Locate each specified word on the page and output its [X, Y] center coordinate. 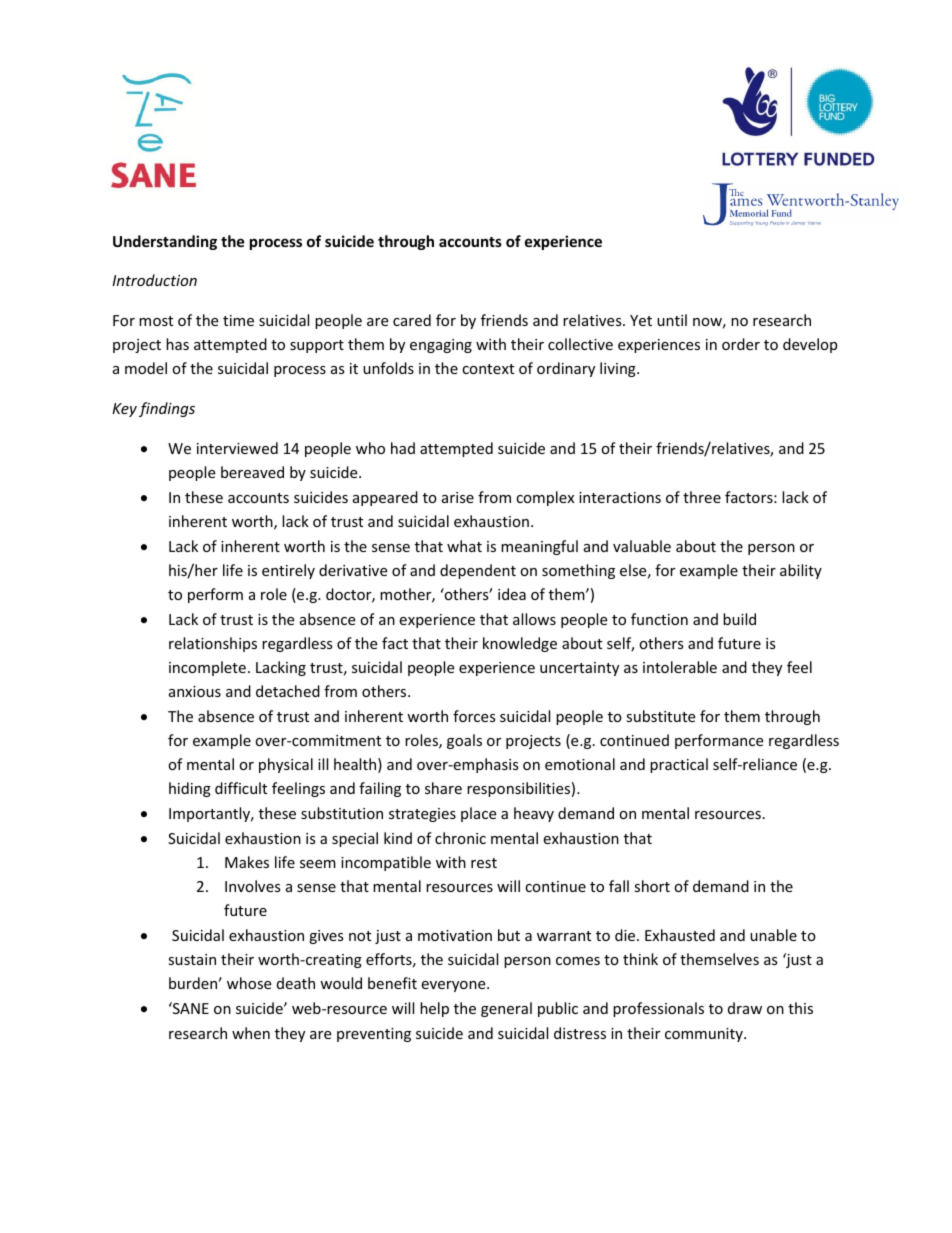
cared [412, 320]
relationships [213, 644]
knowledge [520, 644]
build [739, 619]
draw [745, 1008]
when [251, 1033]
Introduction [154, 280]
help [434, 1009]
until [672, 320]
